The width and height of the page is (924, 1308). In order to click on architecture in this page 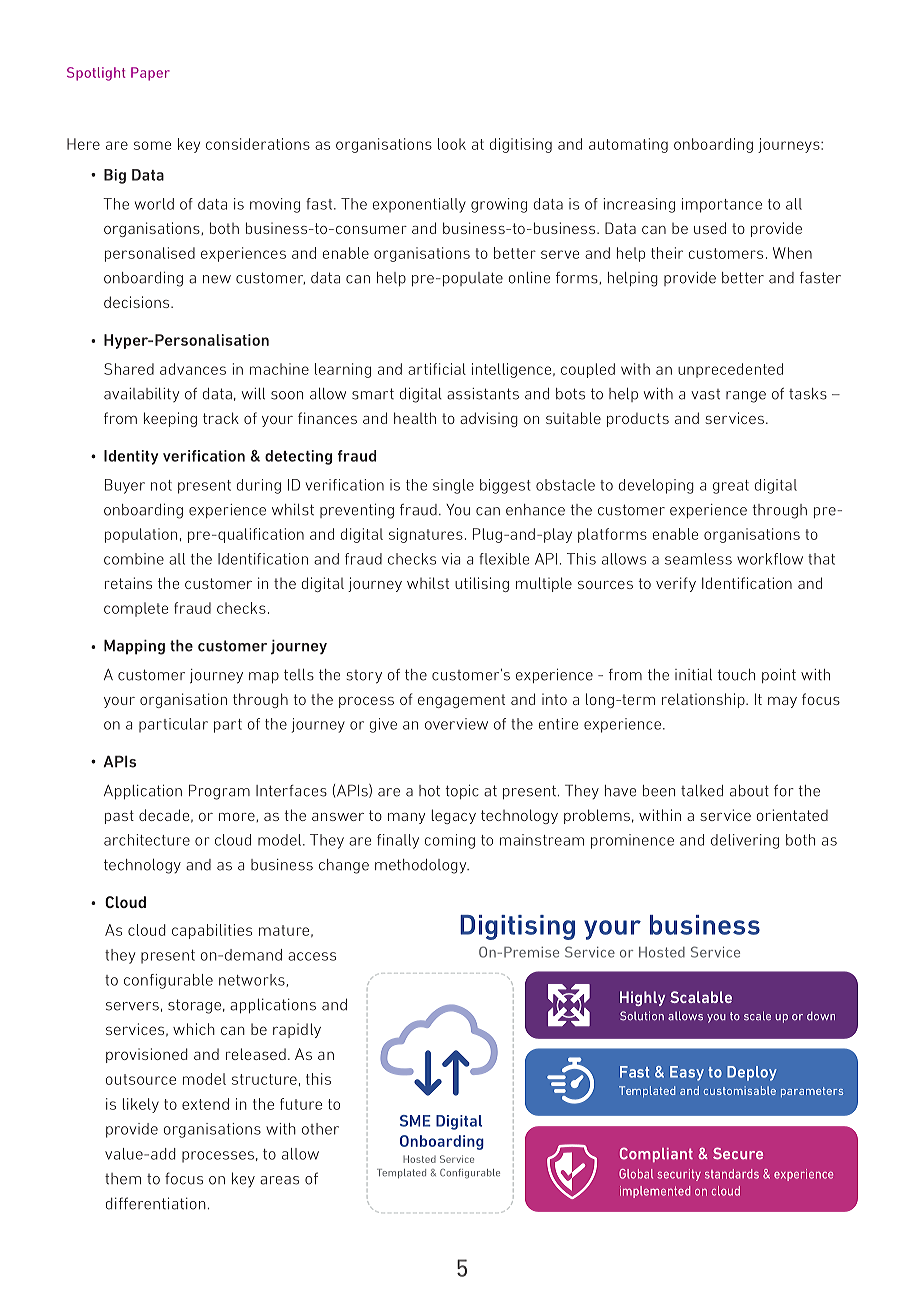, I will do `click(147, 840)`.
